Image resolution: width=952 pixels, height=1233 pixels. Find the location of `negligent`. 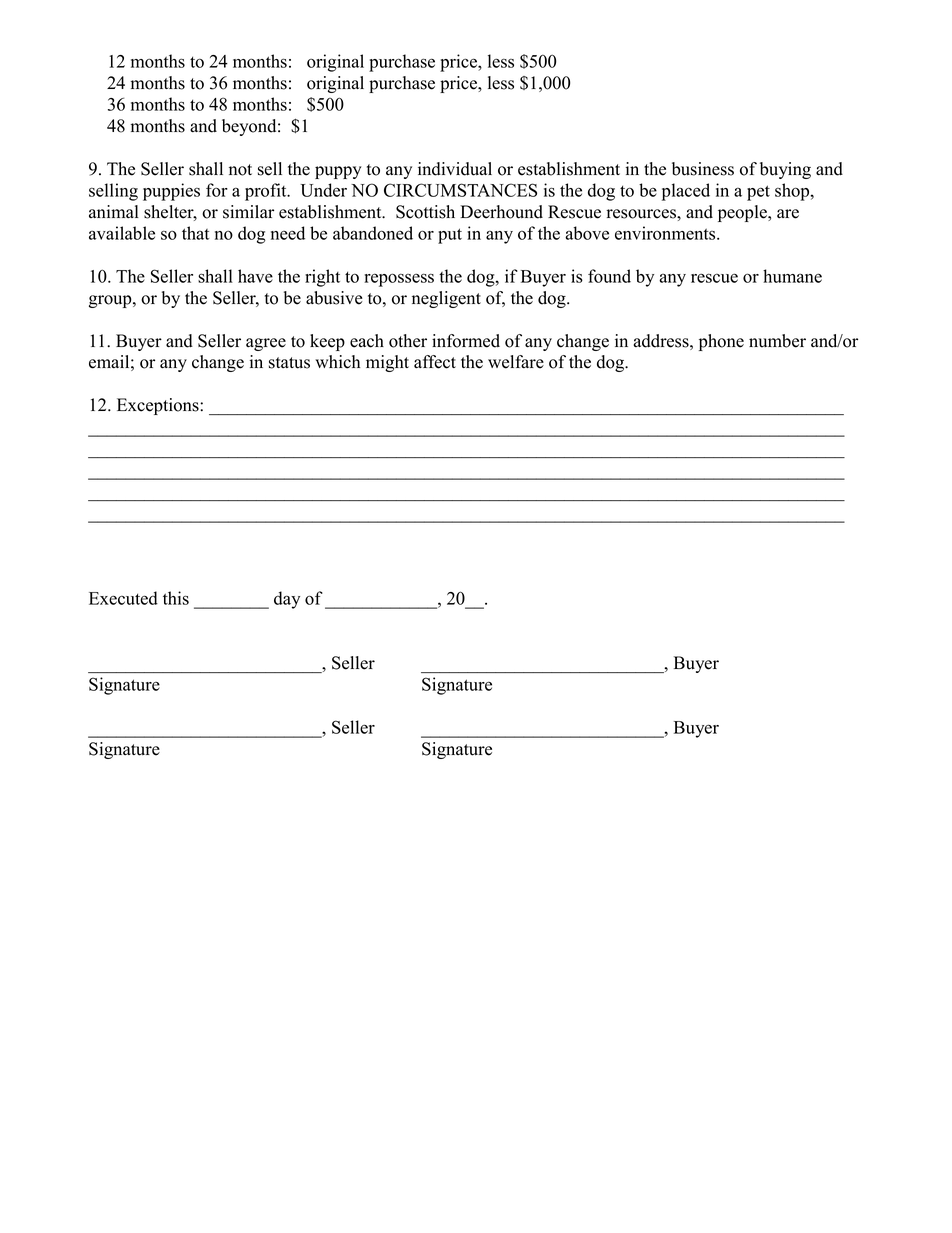

negligent is located at coordinates (446, 299).
